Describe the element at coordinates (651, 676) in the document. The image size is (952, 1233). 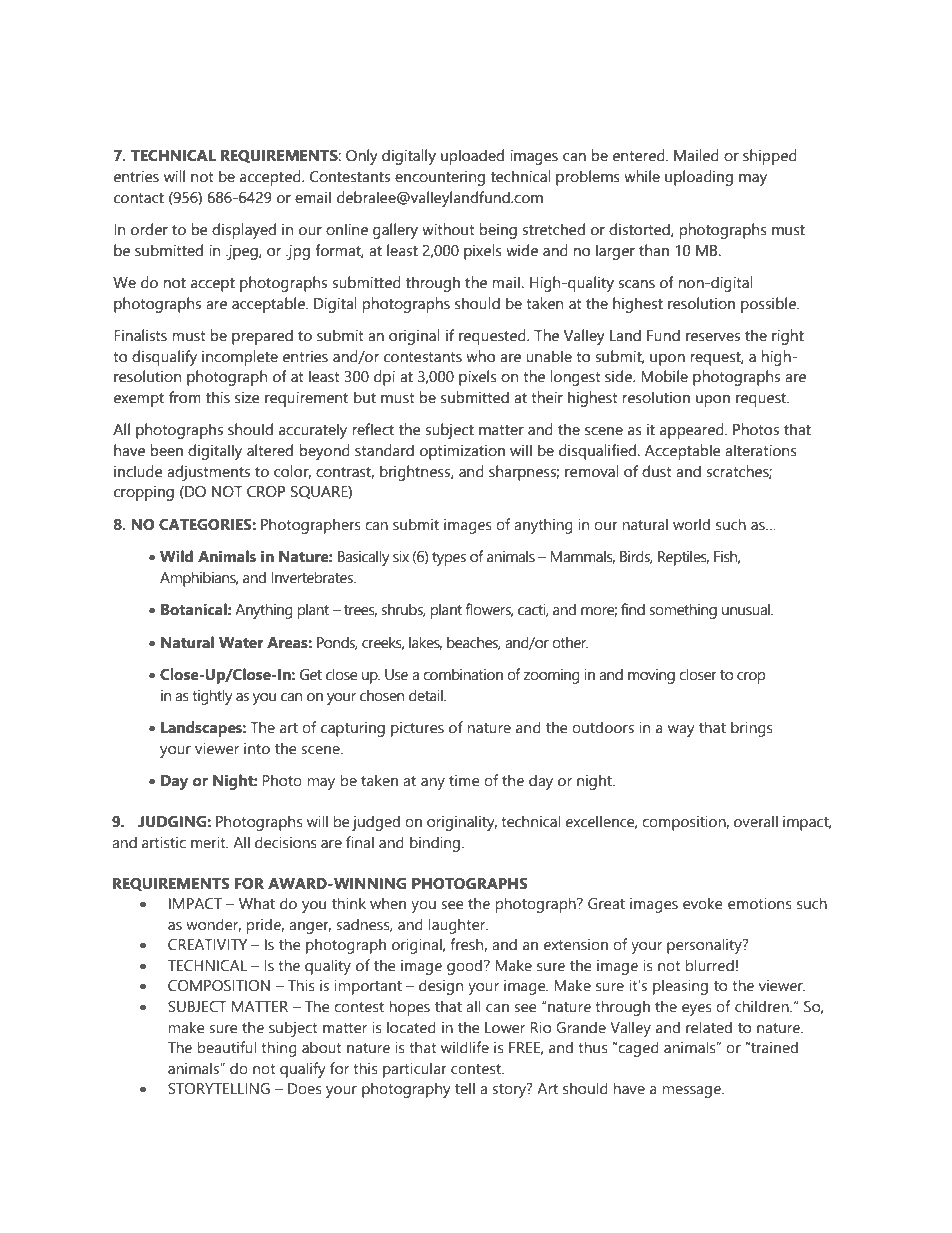
I see `moving` at that location.
